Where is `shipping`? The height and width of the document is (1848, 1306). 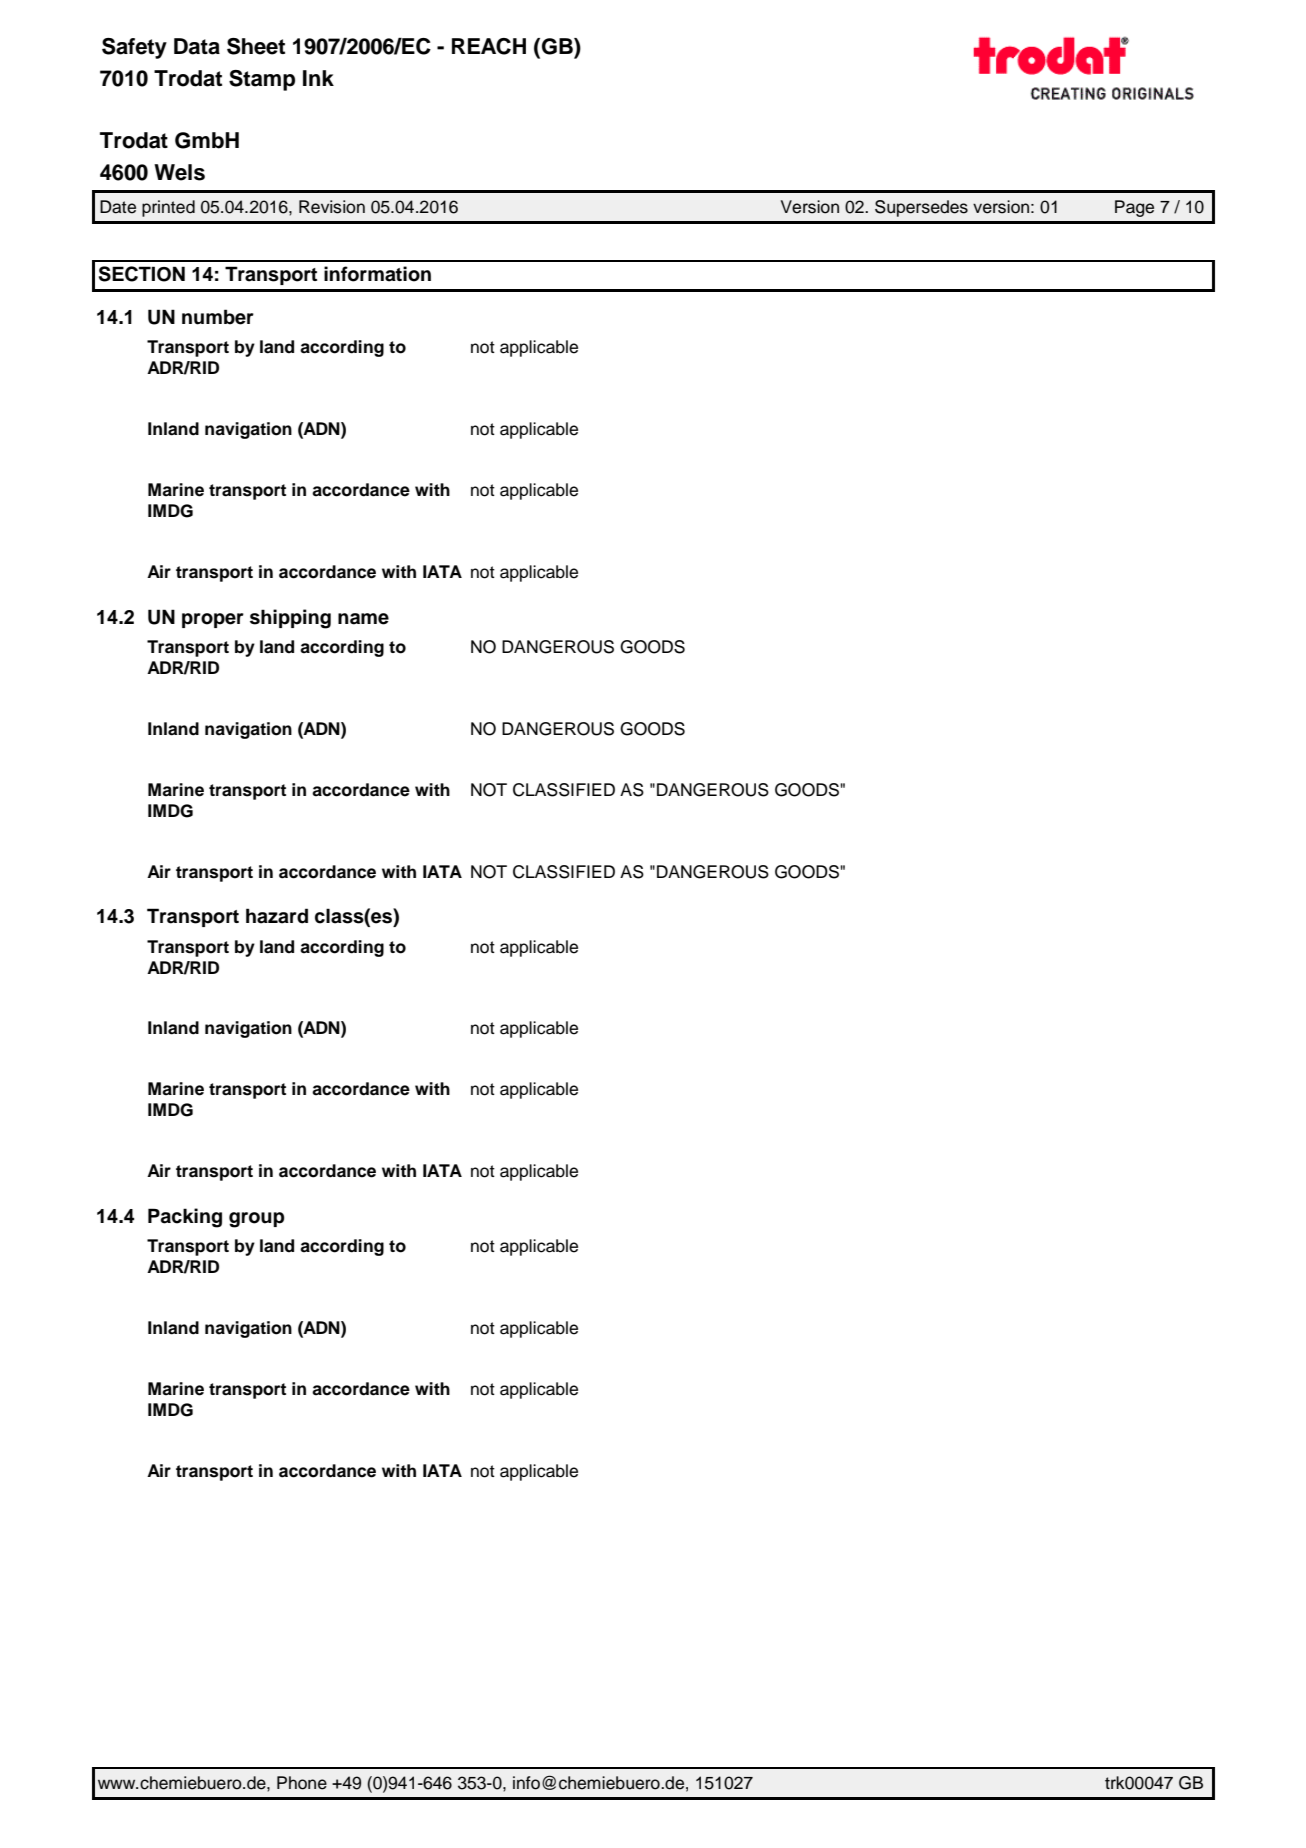
shipping is located at coordinates (290, 619).
